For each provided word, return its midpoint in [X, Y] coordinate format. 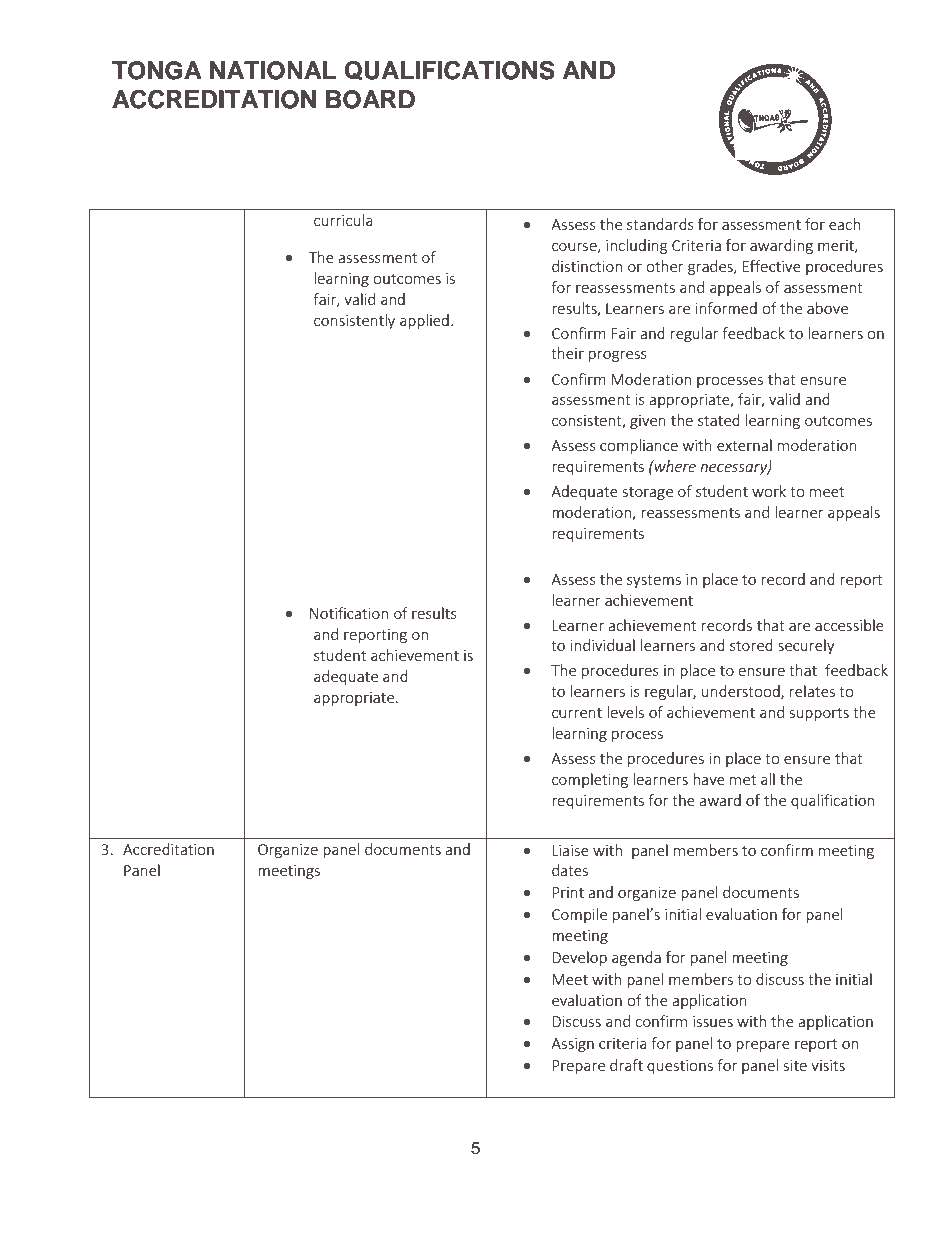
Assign [572, 1045]
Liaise [570, 850]
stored [751, 645]
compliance [639, 446]
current [577, 713]
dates [570, 870]
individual [603, 645]
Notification [349, 613]
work [769, 491]
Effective [771, 266]
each [844, 224]
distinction [587, 266]
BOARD [370, 99]
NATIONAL [273, 70]
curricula [343, 220]
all [768, 779]
